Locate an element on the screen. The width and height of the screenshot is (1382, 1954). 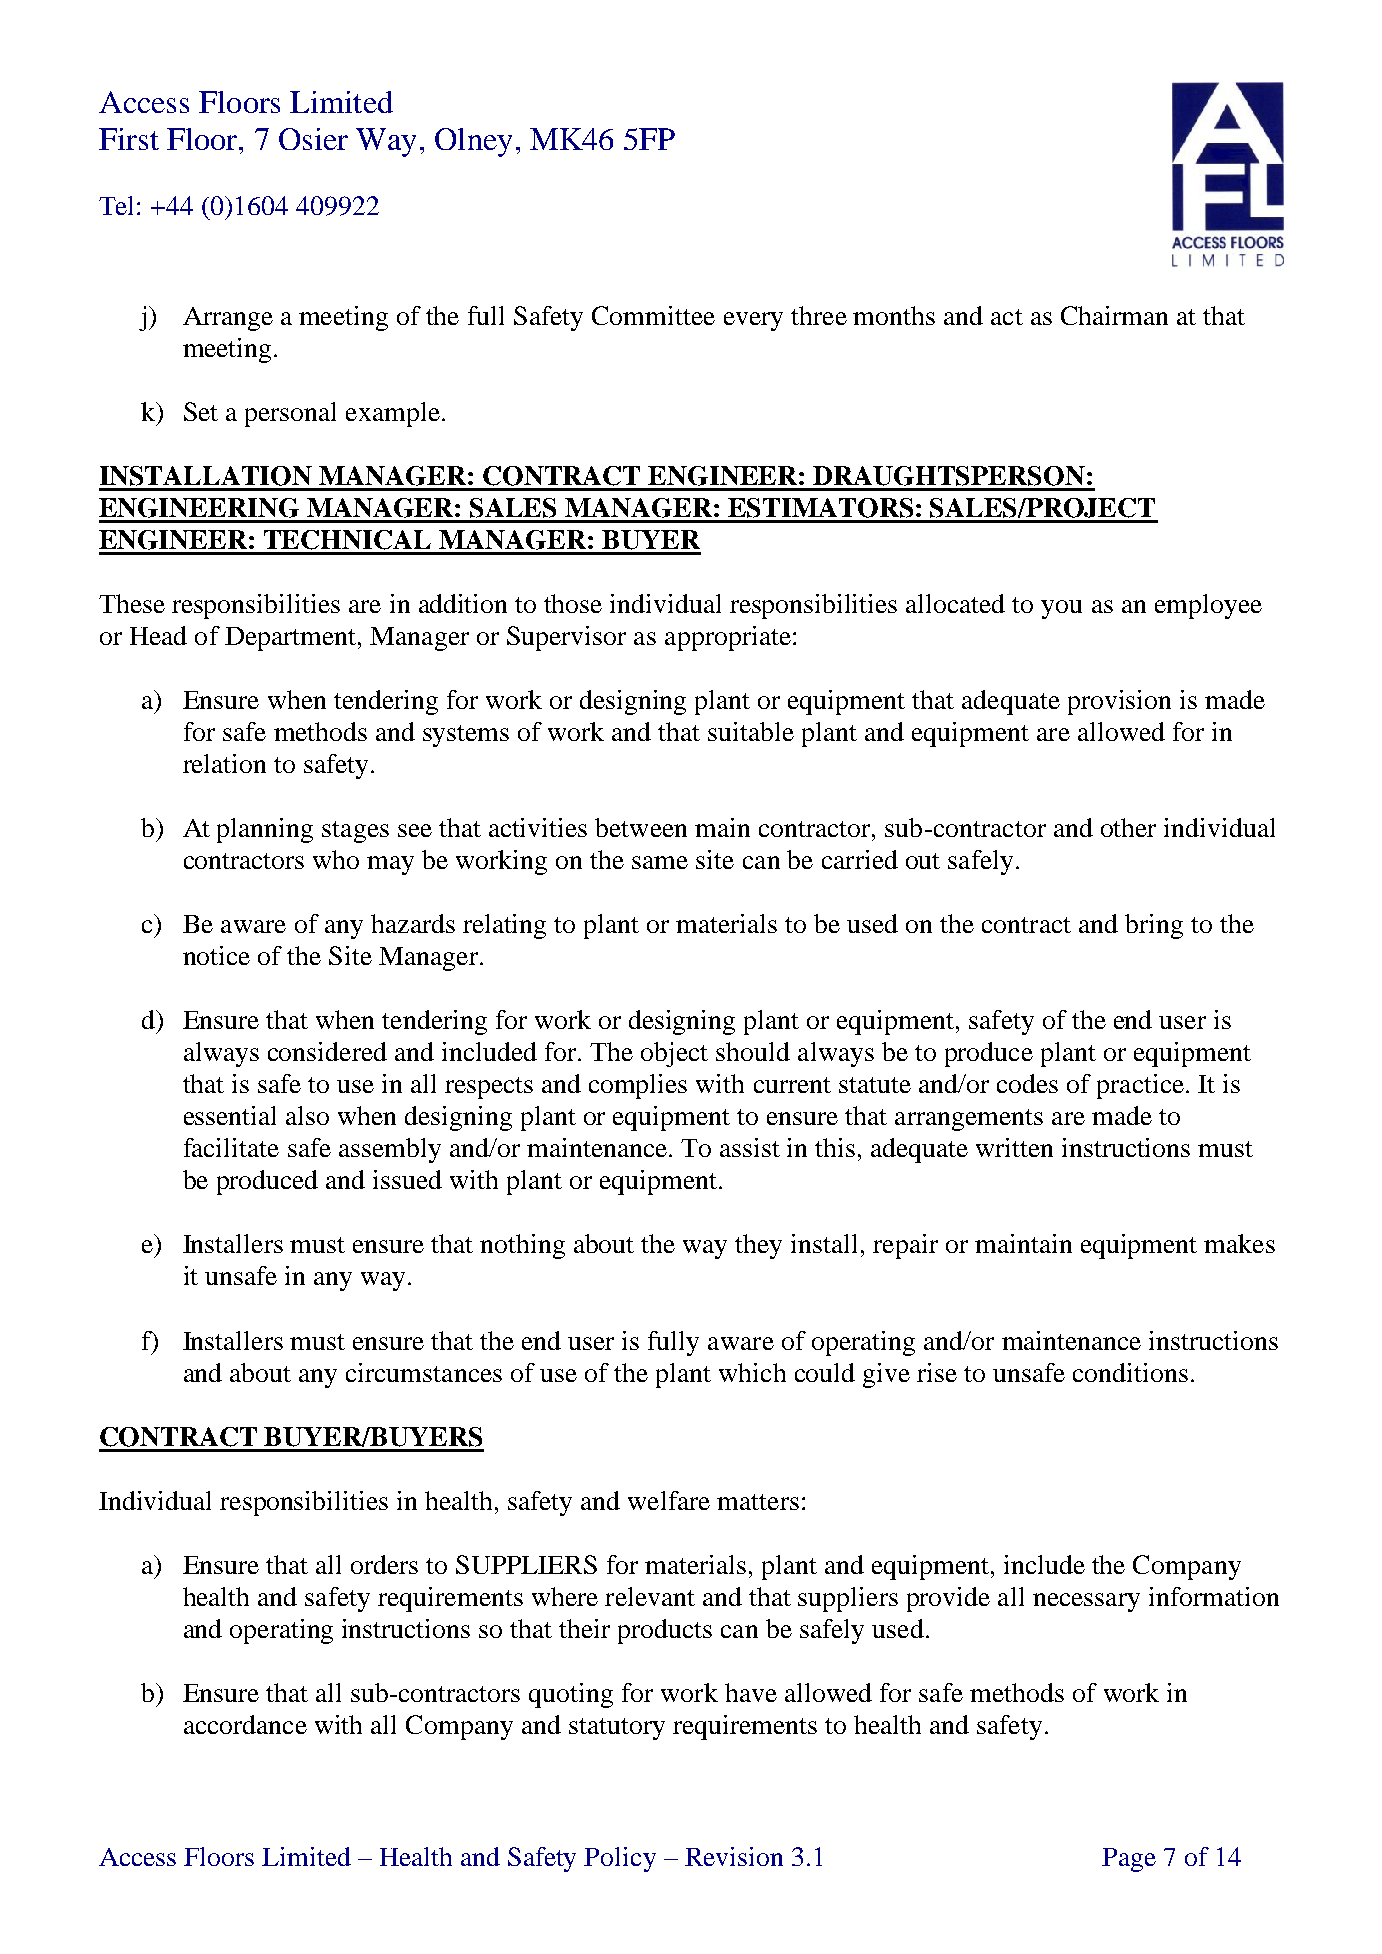
Osier is located at coordinates (313, 139).
